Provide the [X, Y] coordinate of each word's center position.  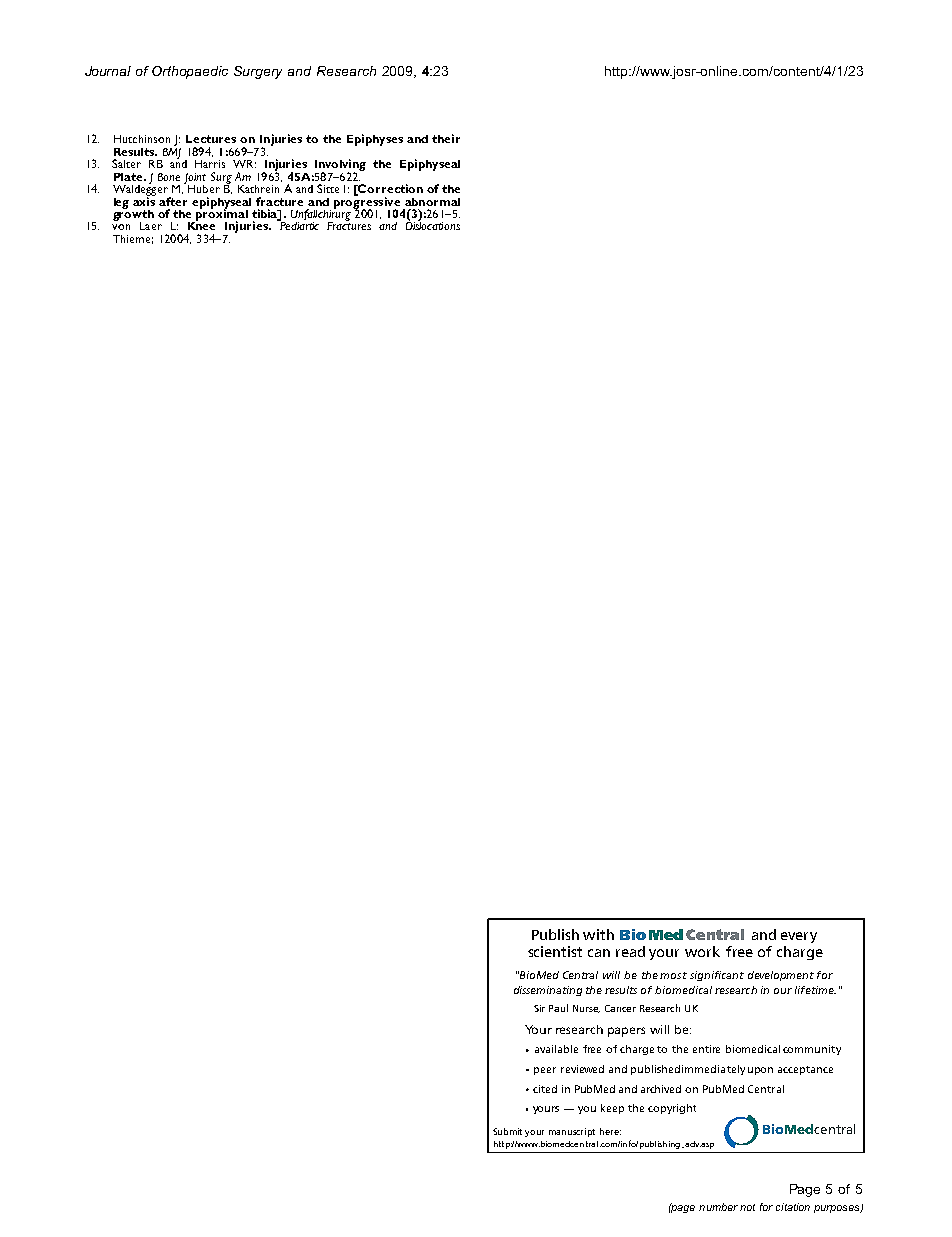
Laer [151, 226]
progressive [367, 202]
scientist [555, 951]
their [446, 138]
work [702, 951]
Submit [507, 1131]
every [799, 937]
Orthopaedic [190, 72]
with [598, 934]
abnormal [432, 202]
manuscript [572, 1132]
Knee [201, 225]
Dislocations [433, 225]
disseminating [548, 991]
